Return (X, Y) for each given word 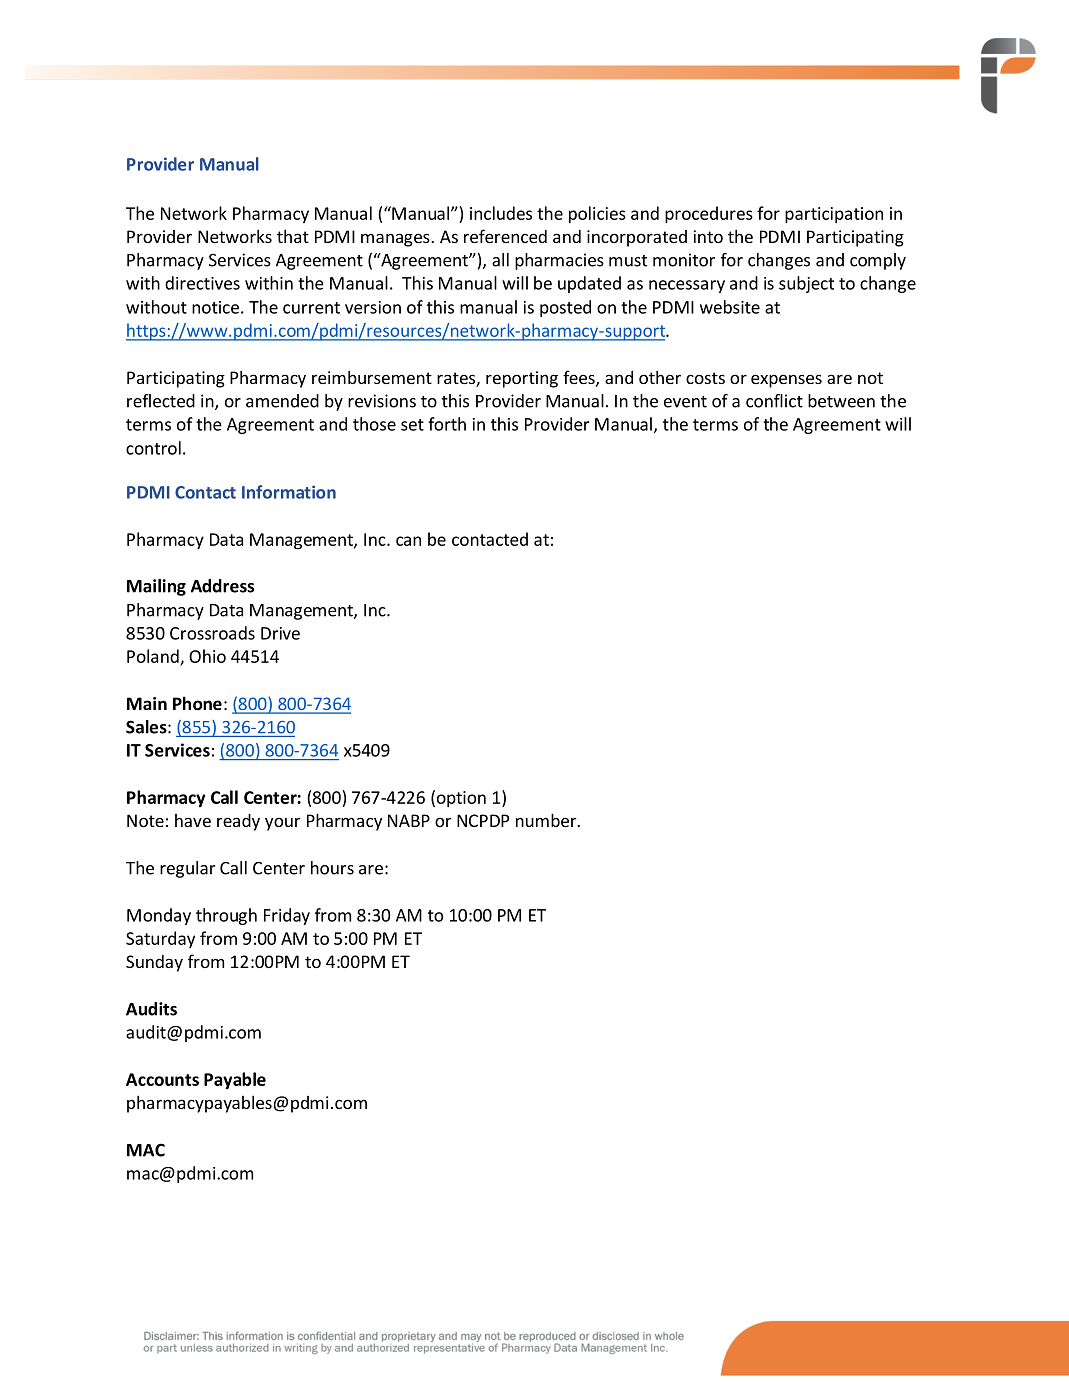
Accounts (162, 1079)
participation (834, 215)
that (293, 236)
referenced (505, 236)
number (547, 820)
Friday (287, 916)
